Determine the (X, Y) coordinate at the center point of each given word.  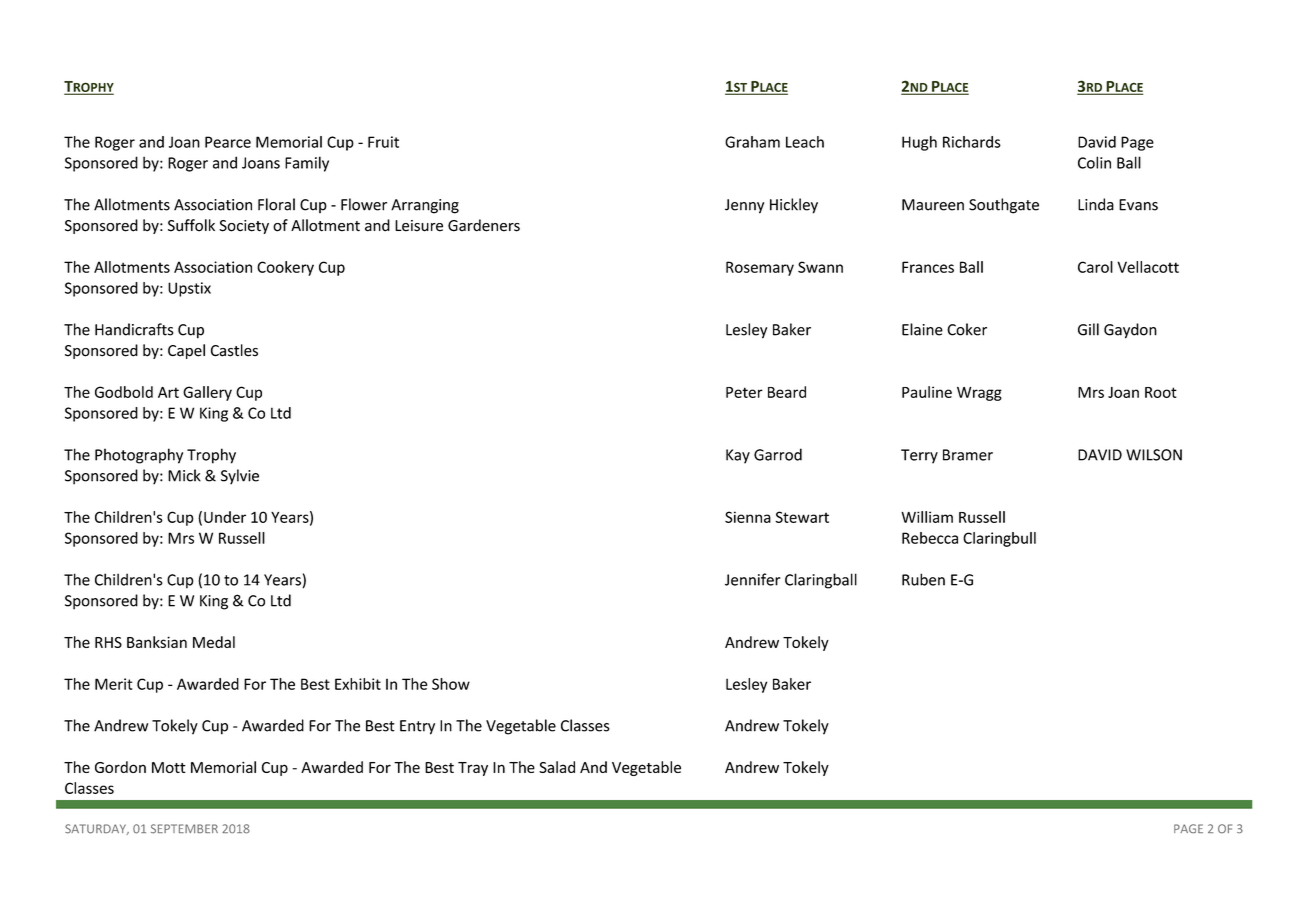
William (927, 517)
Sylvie (240, 477)
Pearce (228, 142)
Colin (1094, 162)
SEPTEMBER (184, 829)
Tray (473, 769)
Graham (752, 142)
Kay (738, 456)
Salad (557, 767)
